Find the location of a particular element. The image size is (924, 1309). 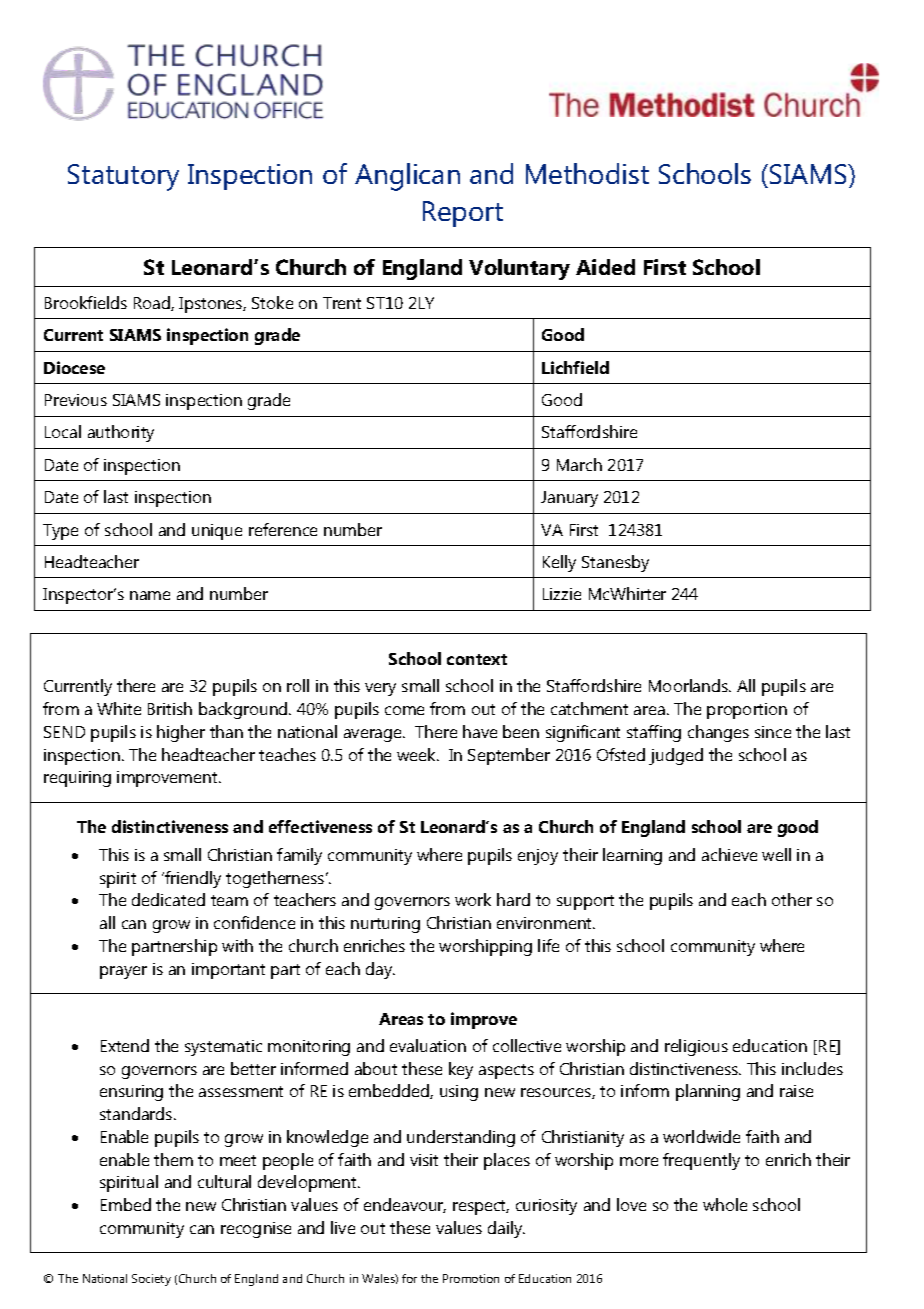

Society is located at coordinates (151, 1280).
